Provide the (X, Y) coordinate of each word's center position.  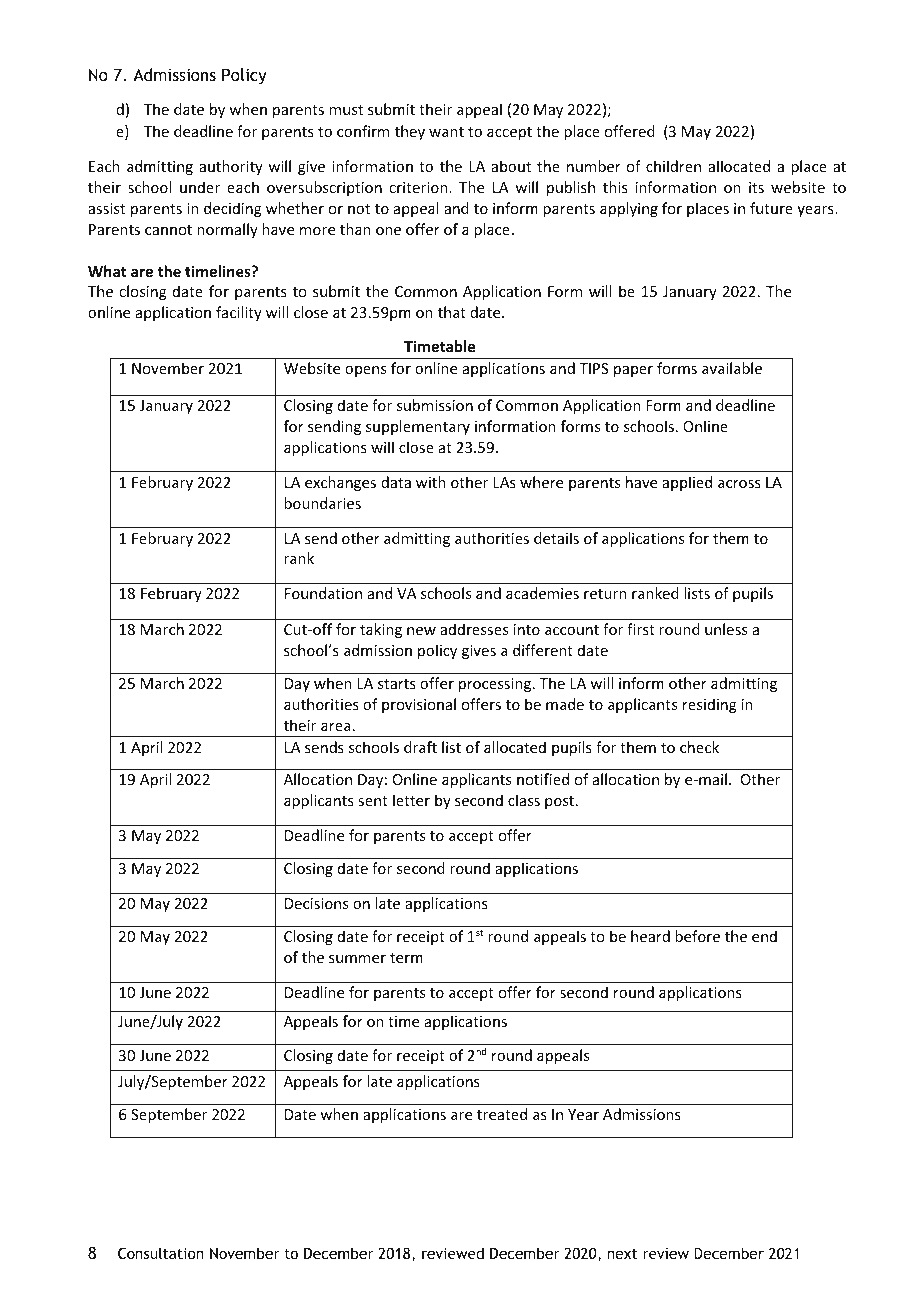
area (336, 727)
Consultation (161, 1253)
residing (710, 705)
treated (502, 1114)
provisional (419, 705)
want (446, 132)
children (673, 166)
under (200, 187)
